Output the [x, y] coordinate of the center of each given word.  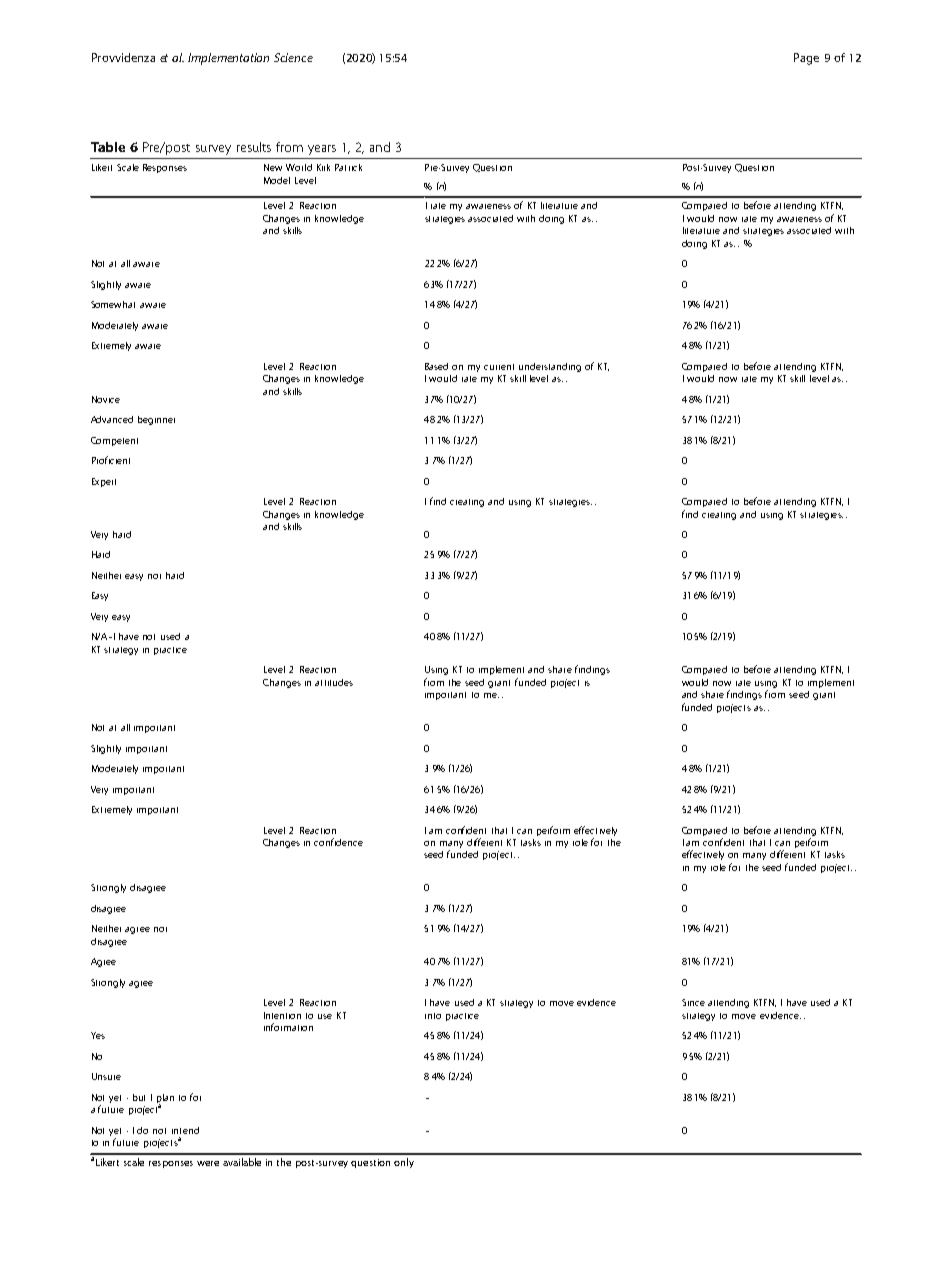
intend [185, 1130]
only [404, 1163]
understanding [550, 367]
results [254, 147]
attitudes [334, 682]
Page [806, 59]
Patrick [348, 167]
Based [436, 366]
